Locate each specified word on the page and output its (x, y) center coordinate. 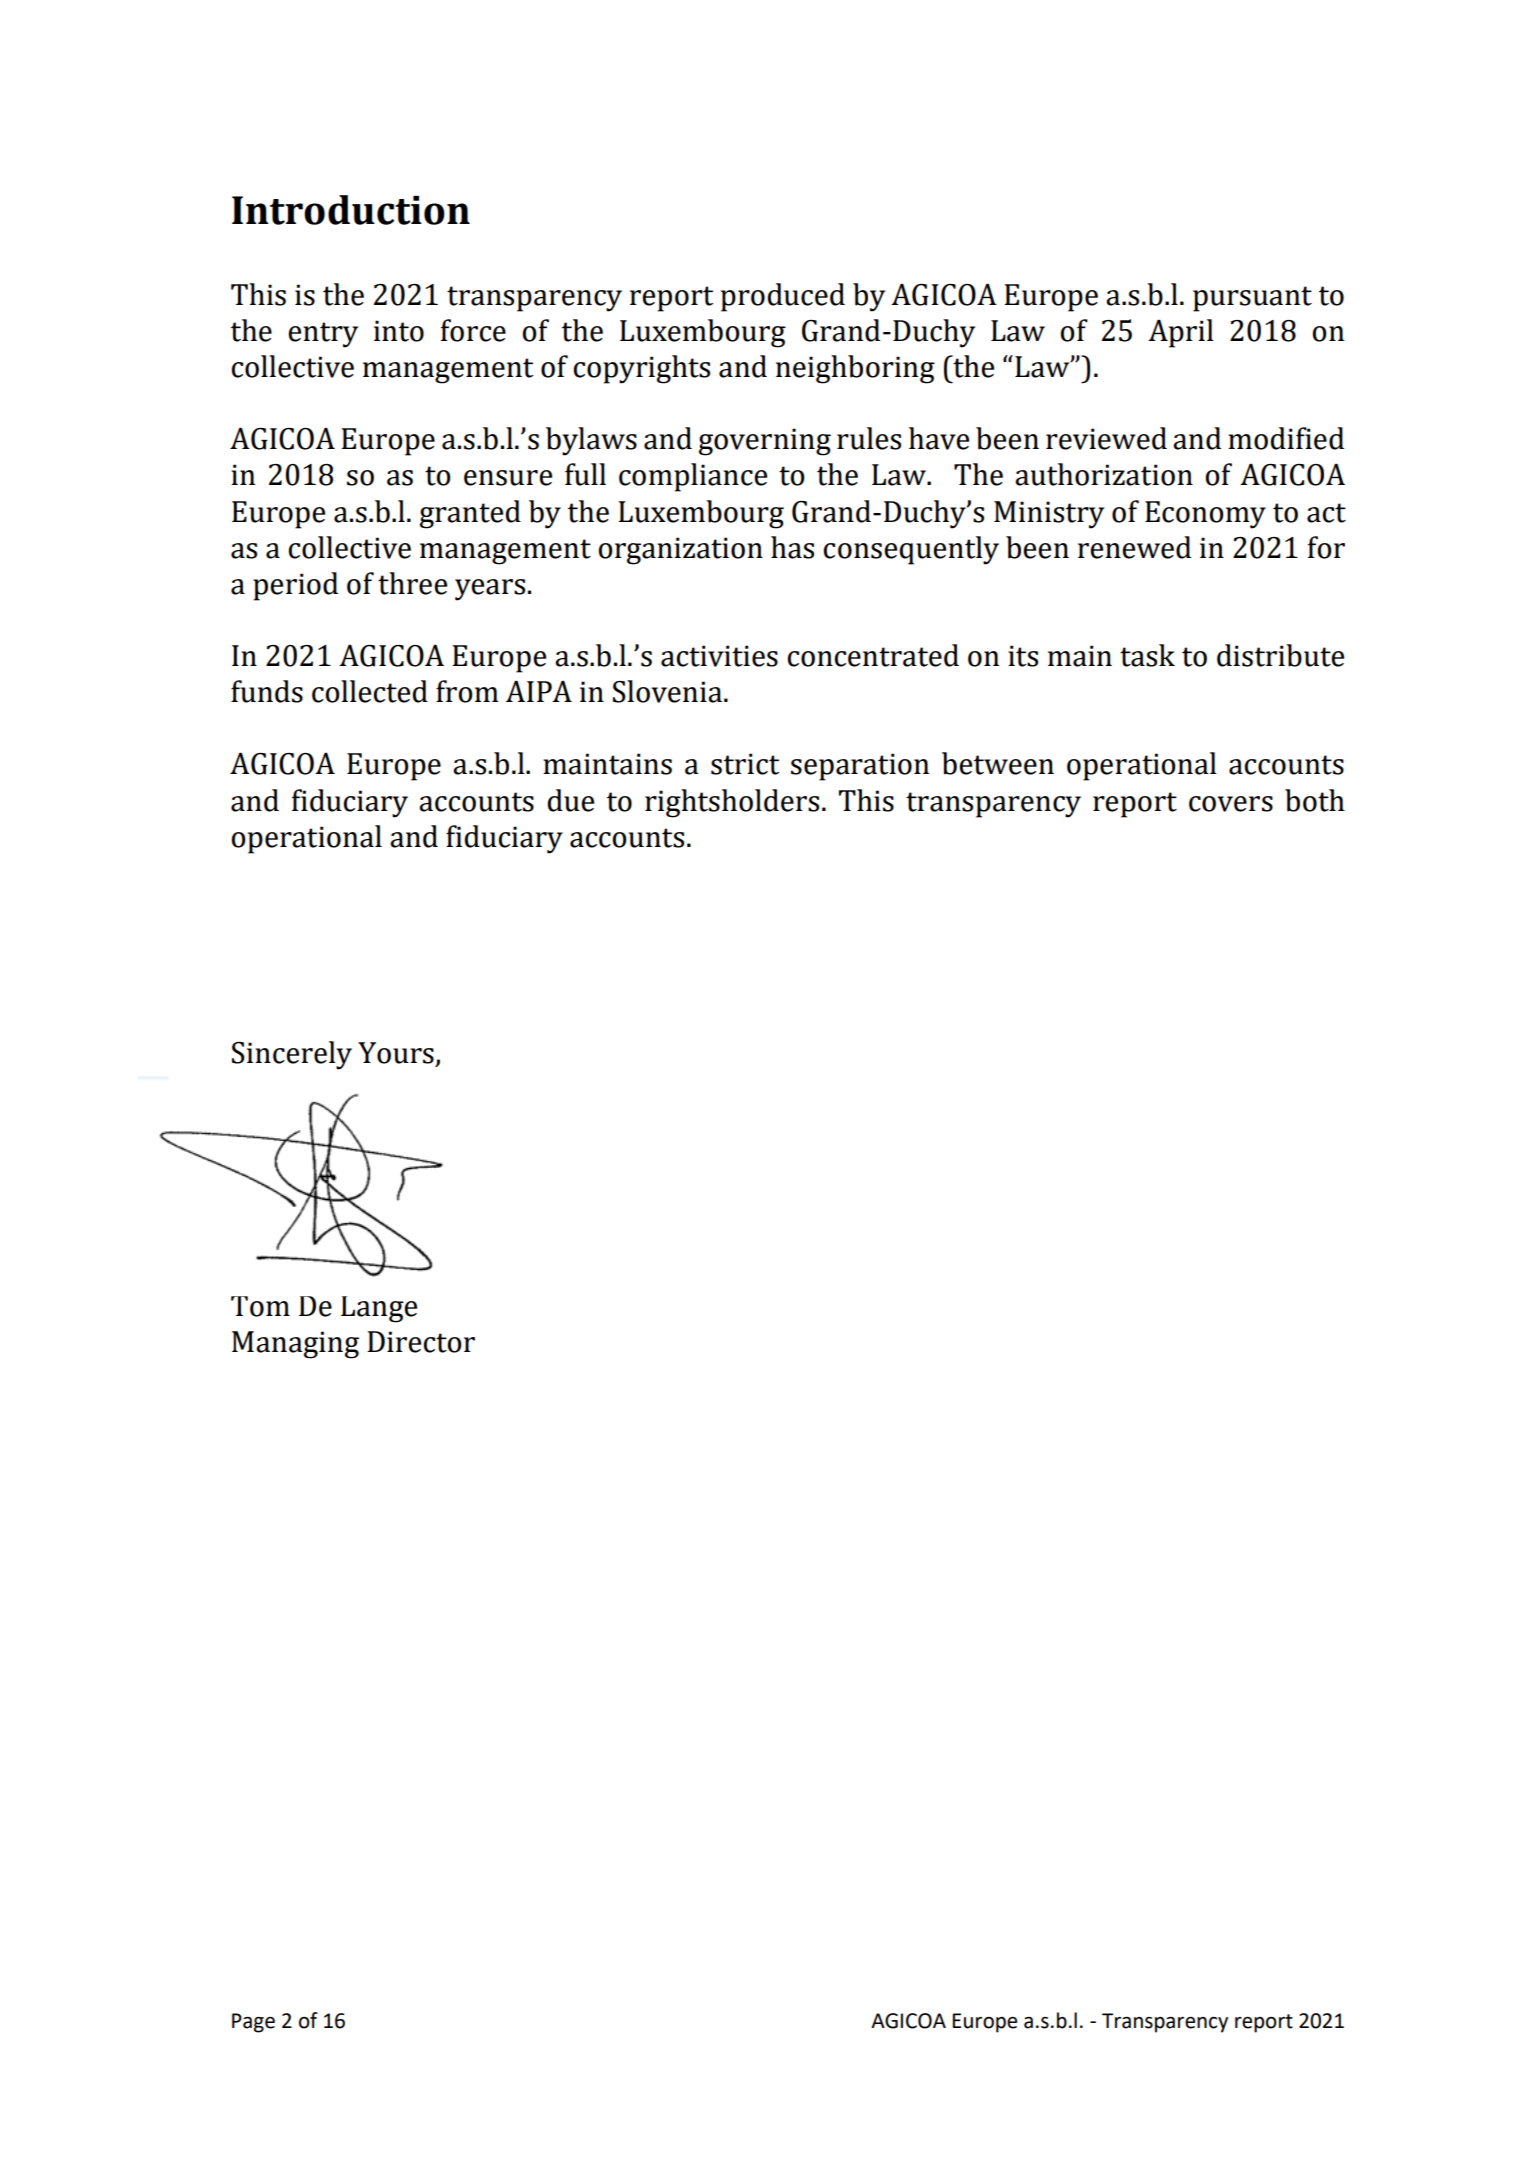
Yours (396, 1053)
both (1315, 800)
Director (421, 1342)
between (998, 763)
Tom (260, 1306)
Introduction (351, 210)
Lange (379, 1309)
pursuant (1252, 299)
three (412, 583)
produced (783, 297)
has (792, 547)
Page (253, 2023)
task (1147, 655)
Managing (295, 1345)
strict (745, 764)
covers (1231, 804)
